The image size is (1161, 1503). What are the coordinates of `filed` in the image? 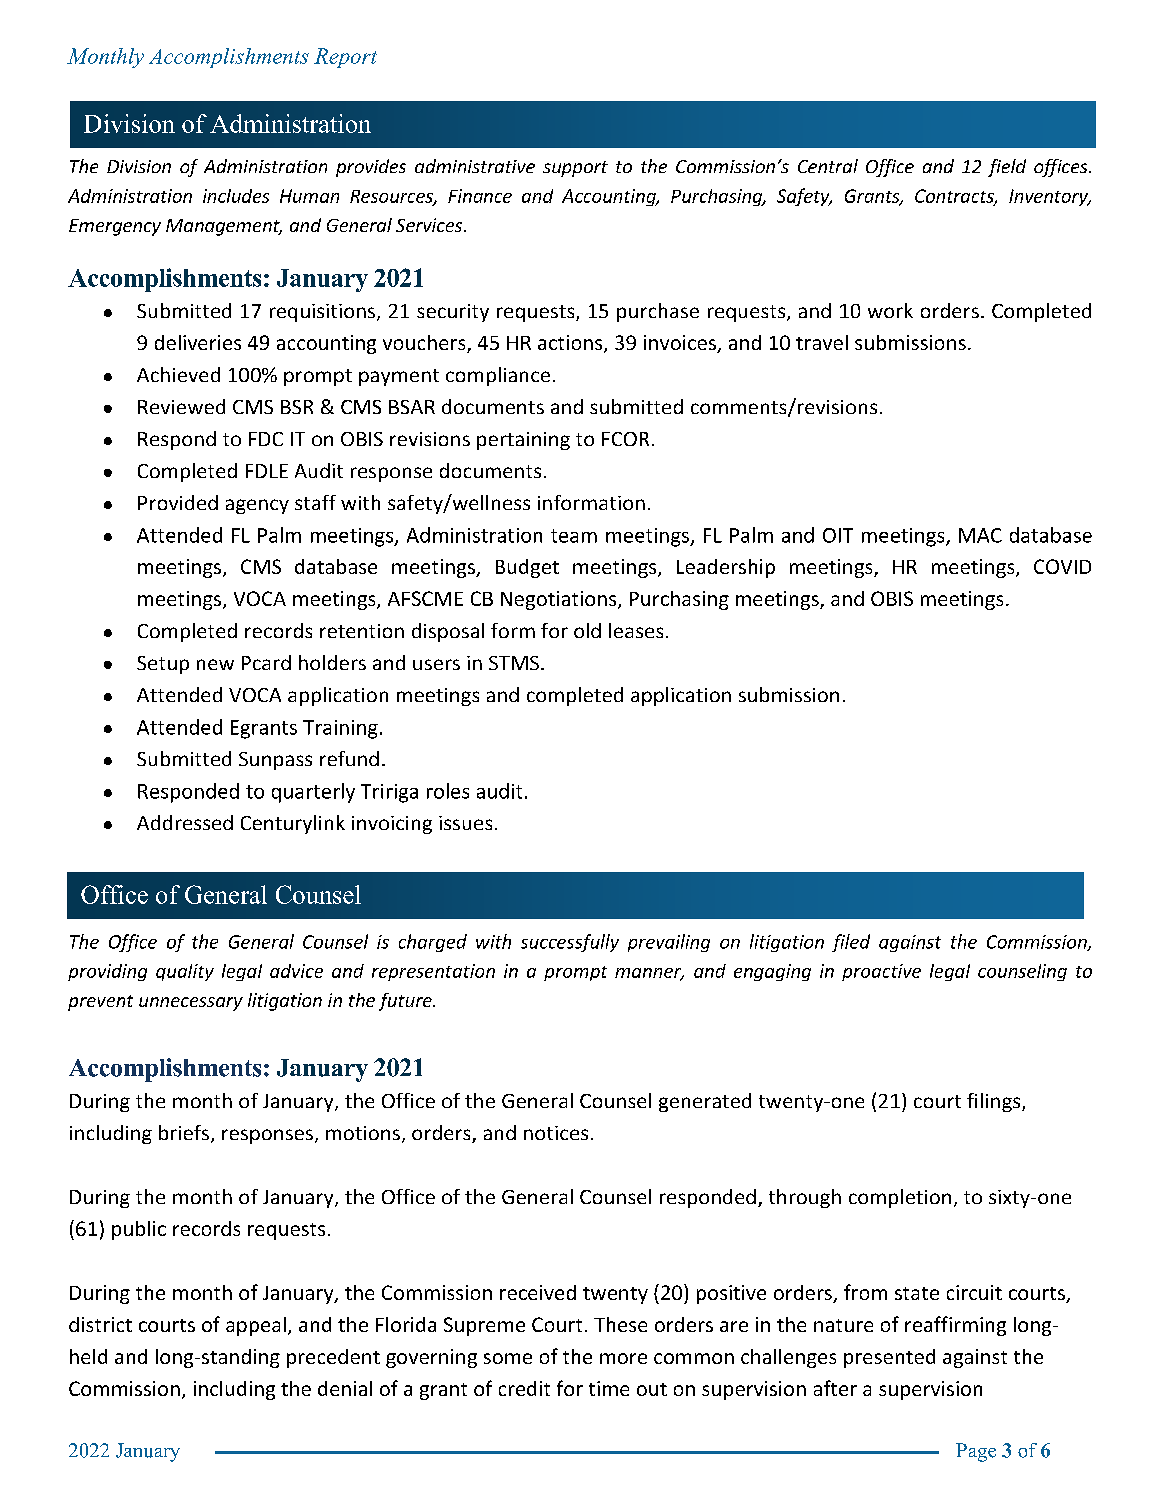 It's located at (851, 943).
